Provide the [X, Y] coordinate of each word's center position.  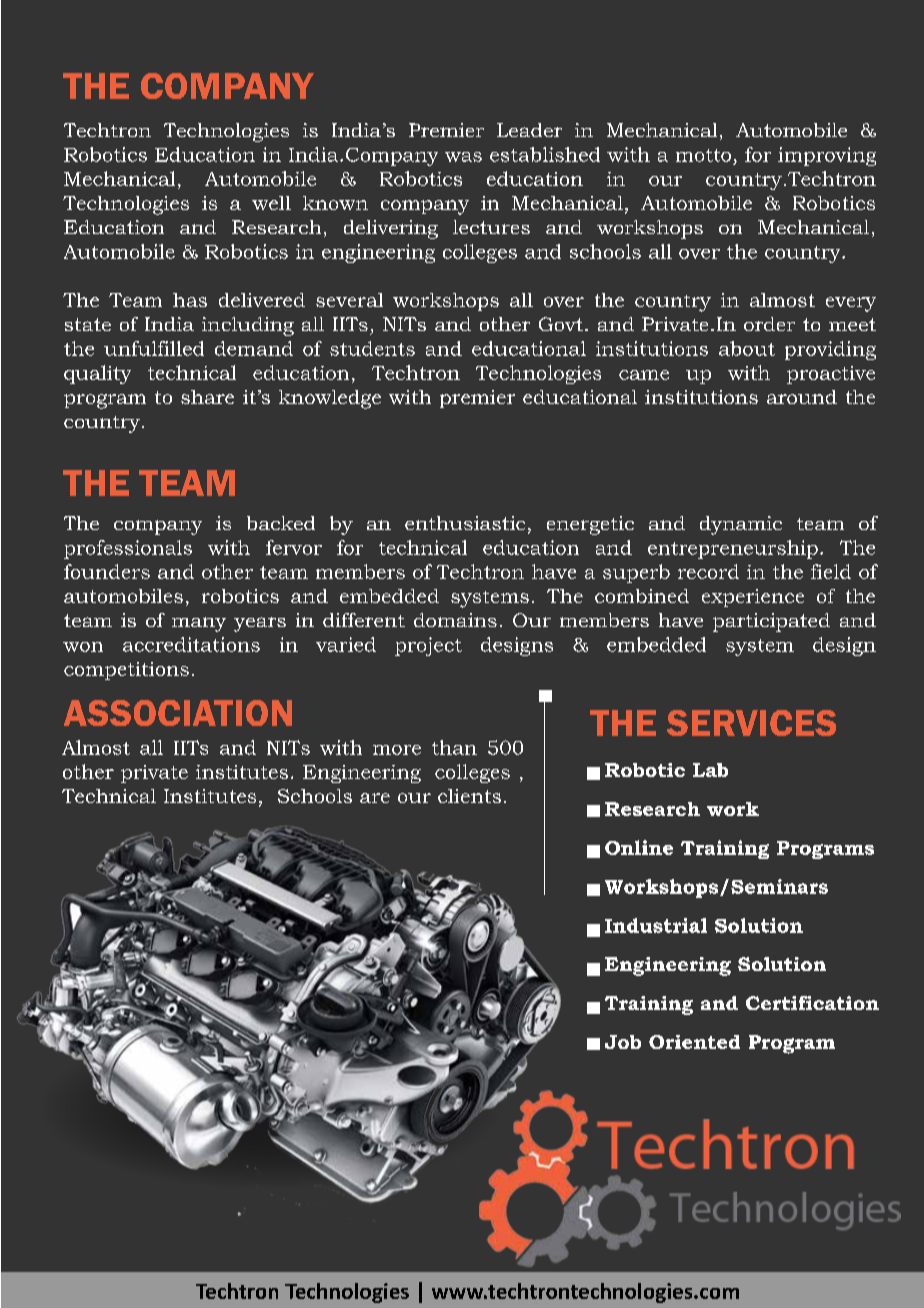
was [463, 157]
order [769, 324]
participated [771, 622]
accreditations [191, 644]
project [428, 646]
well [271, 203]
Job [623, 1042]
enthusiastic [465, 523]
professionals [128, 549]
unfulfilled [154, 348]
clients [469, 796]
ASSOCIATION [178, 713]
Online [639, 847]
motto [703, 155]
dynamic [741, 525]
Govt [561, 324]
